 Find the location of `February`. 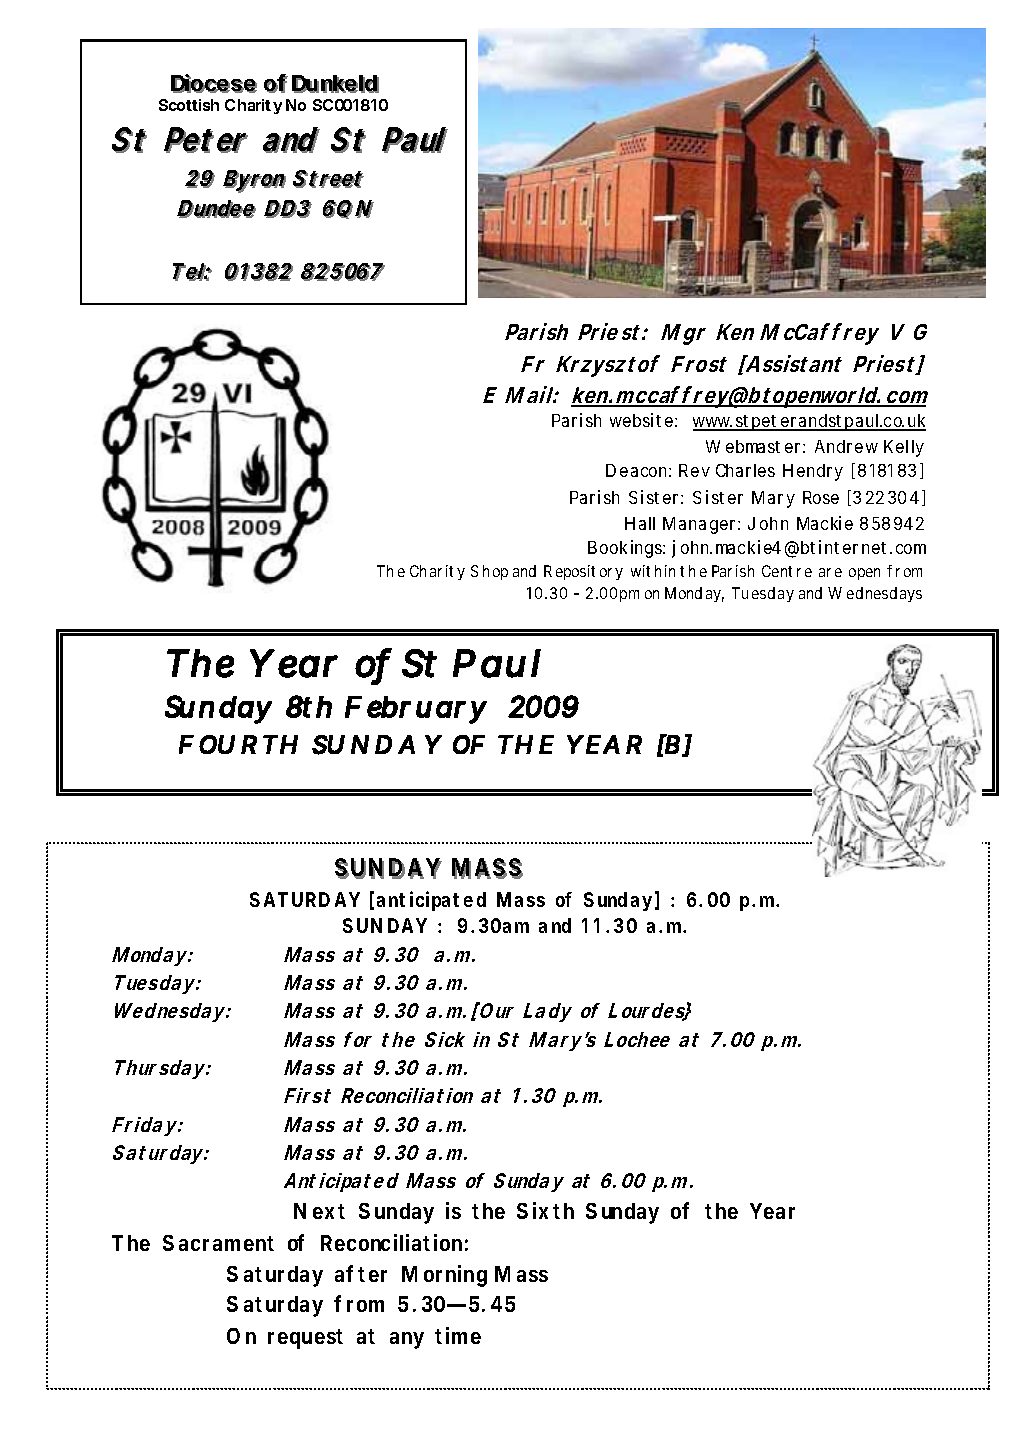

February is located at coordinates (416, 710).
